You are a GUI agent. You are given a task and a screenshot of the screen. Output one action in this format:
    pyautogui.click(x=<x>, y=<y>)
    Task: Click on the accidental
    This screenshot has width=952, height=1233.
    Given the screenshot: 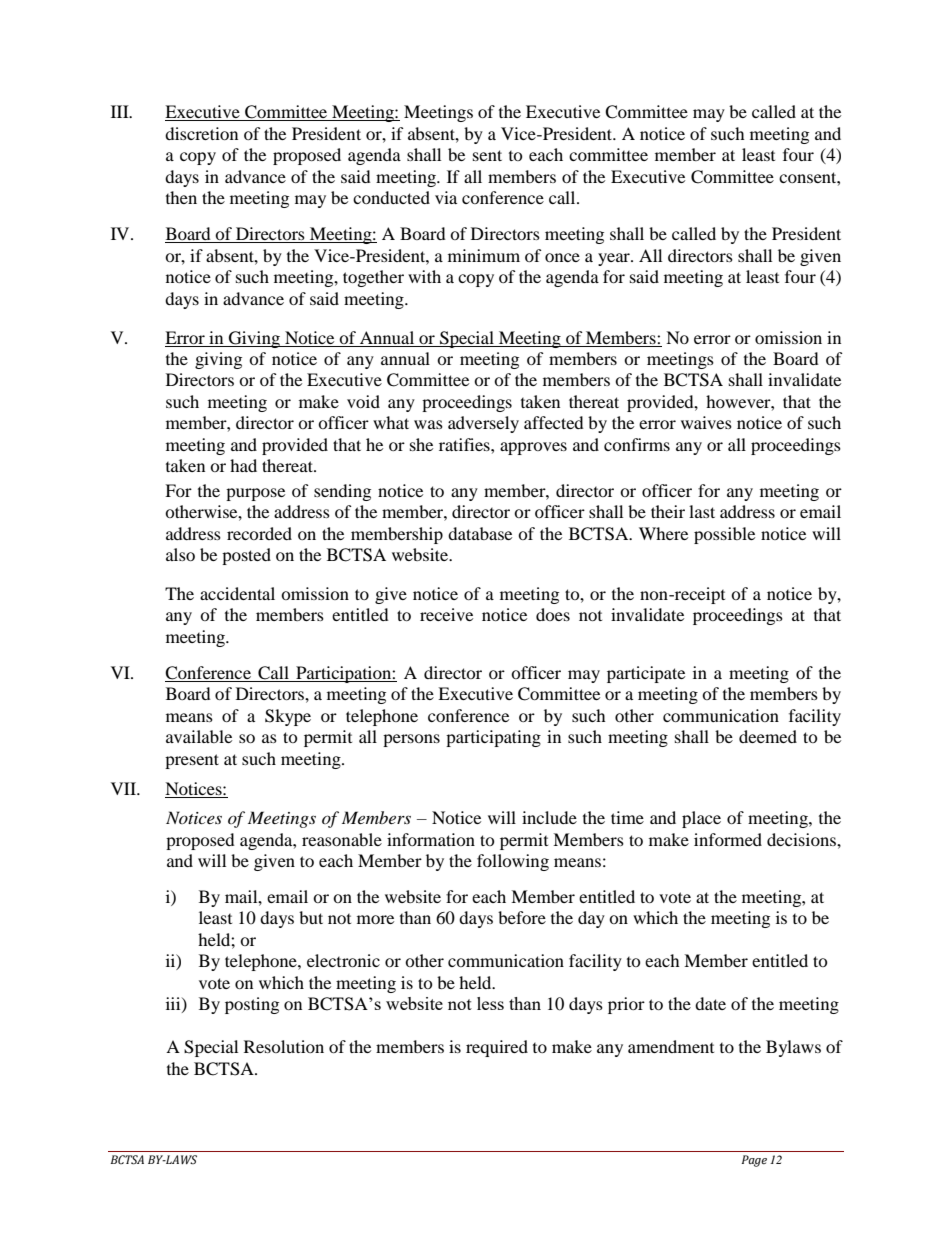 What is the action you would take?
    pyautogui.click(x=237, y=593)
